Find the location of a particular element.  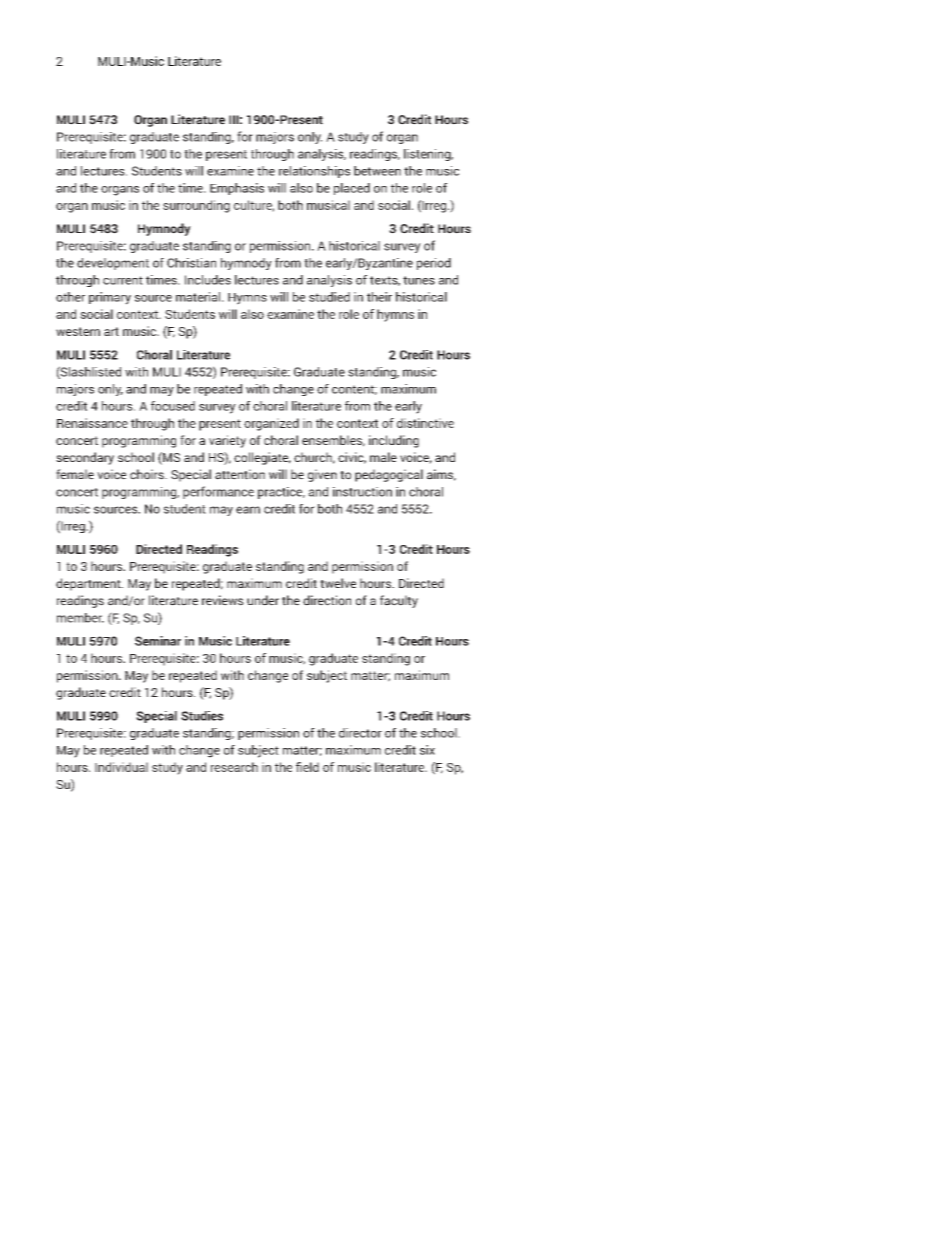

Emphasis is located at coordinates (237, 189).
